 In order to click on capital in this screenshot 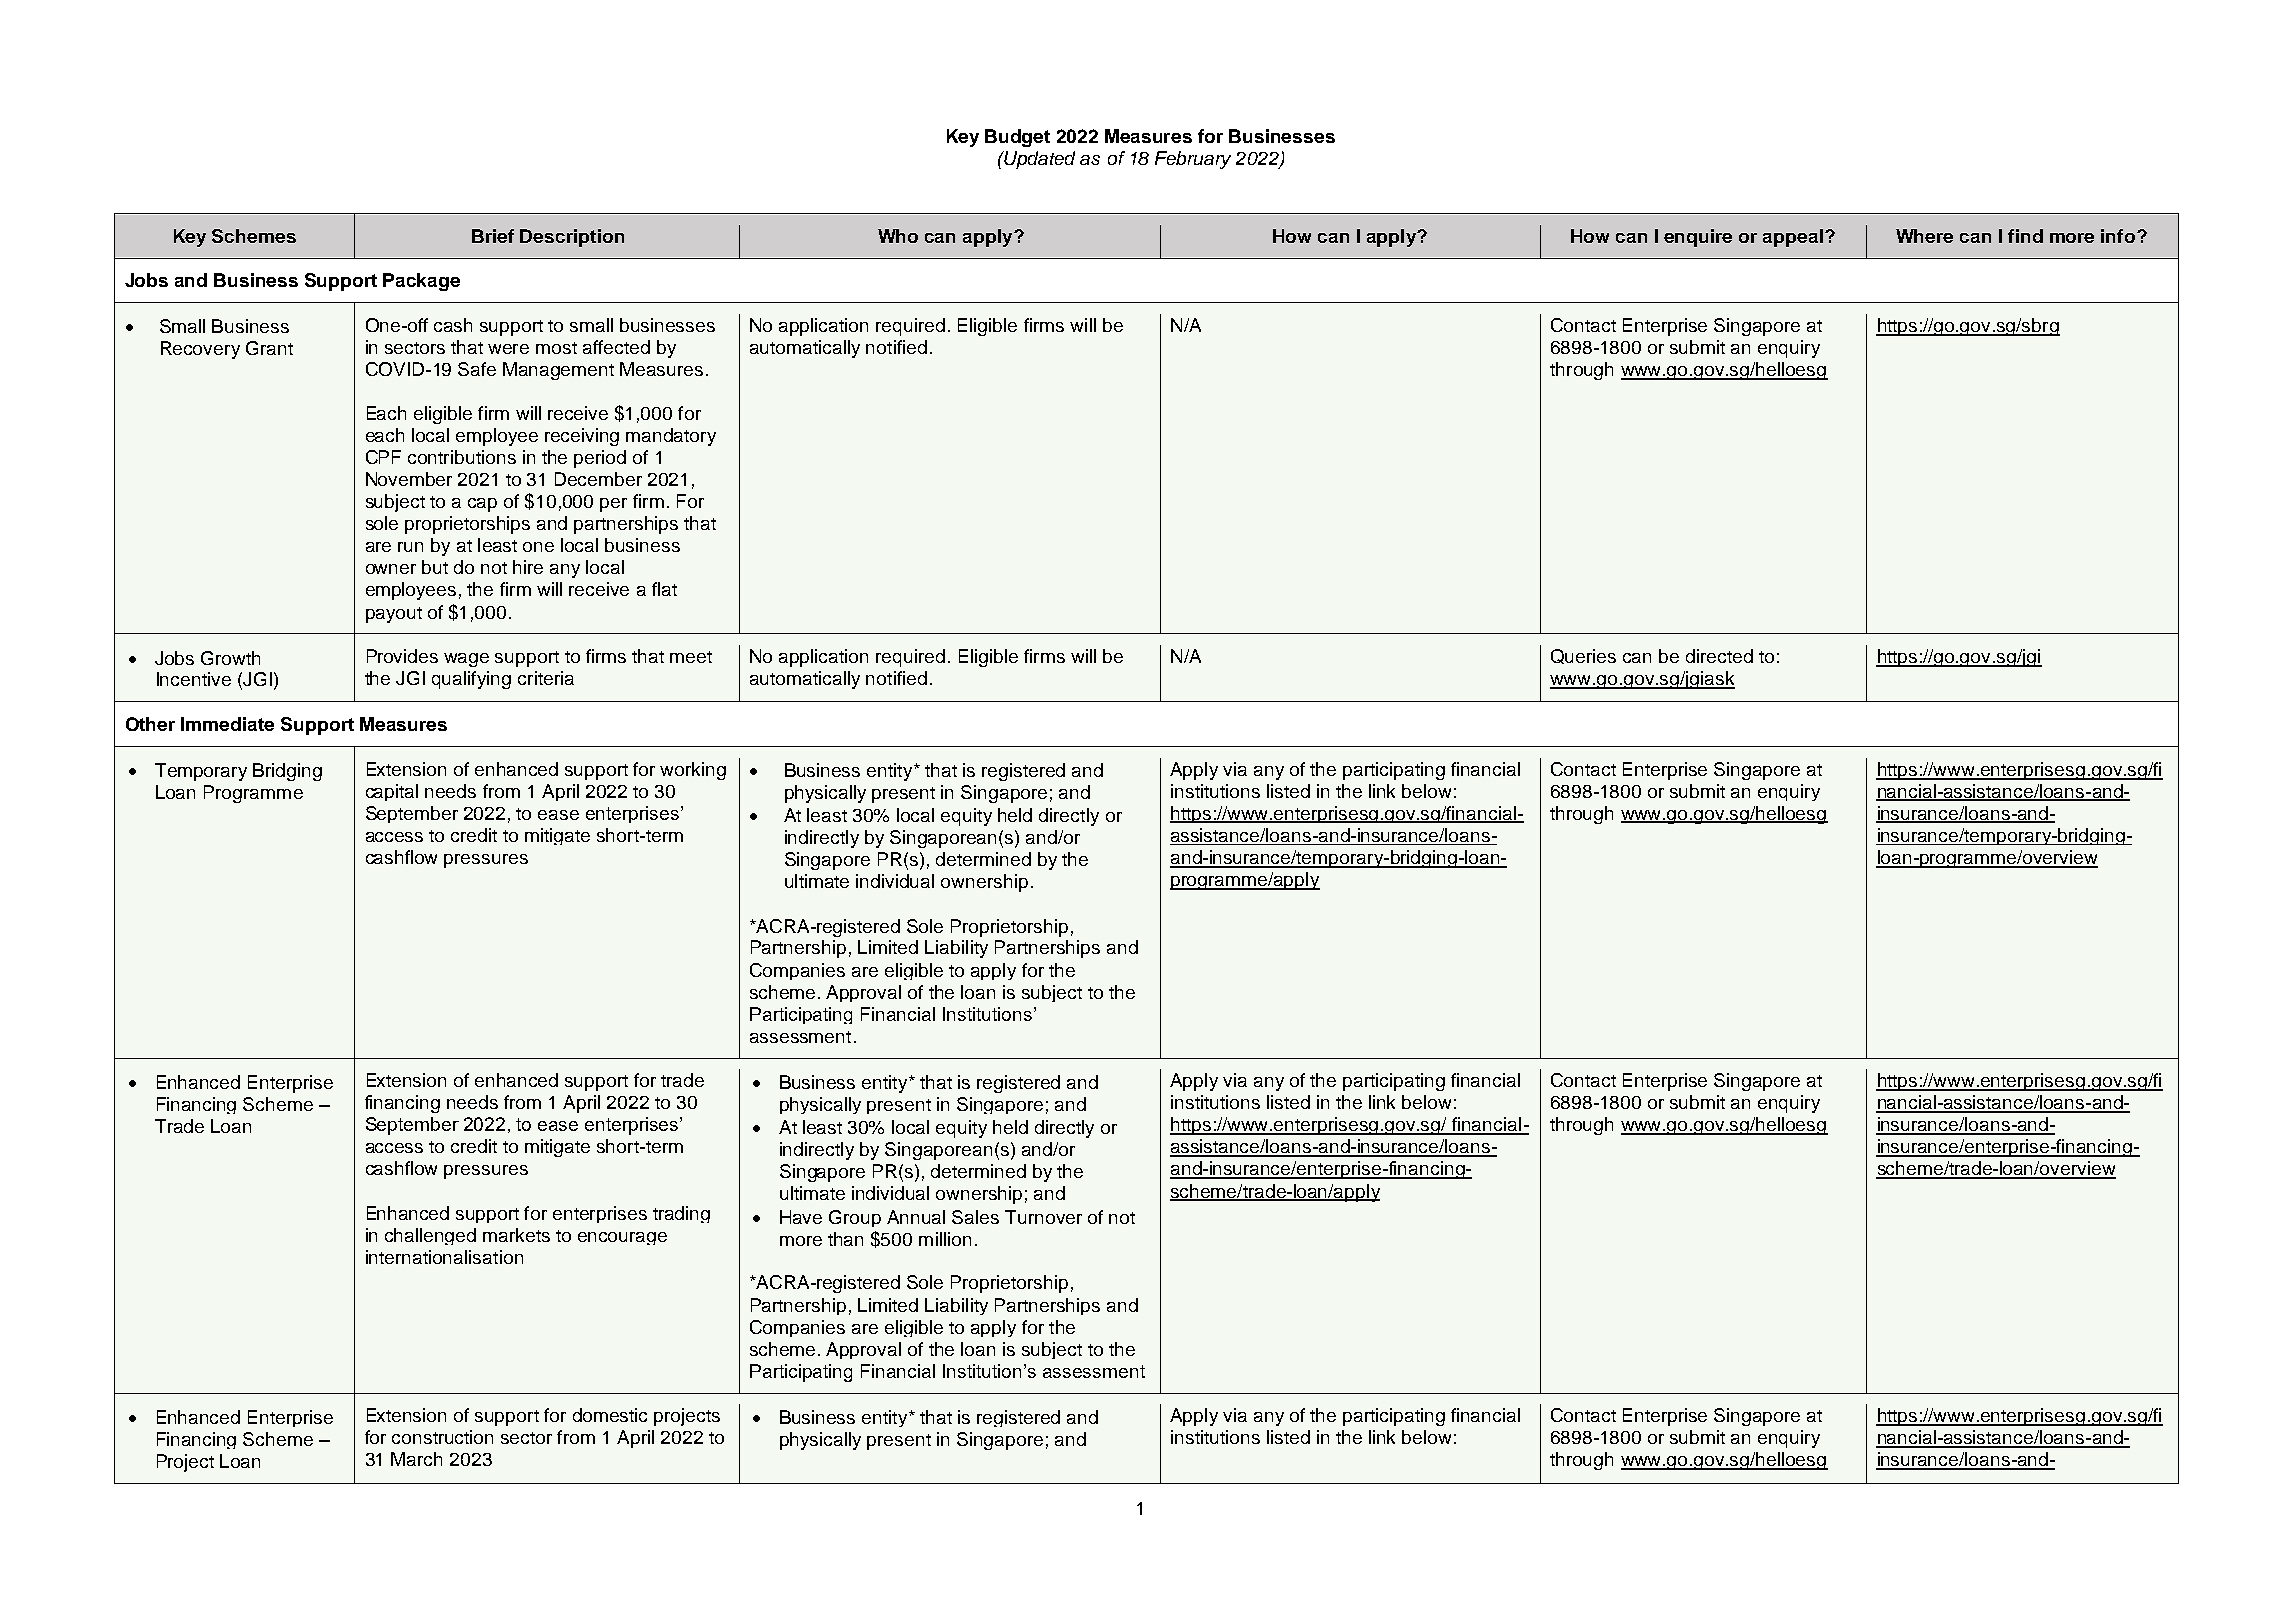, I will do `click(392, 792)`.
